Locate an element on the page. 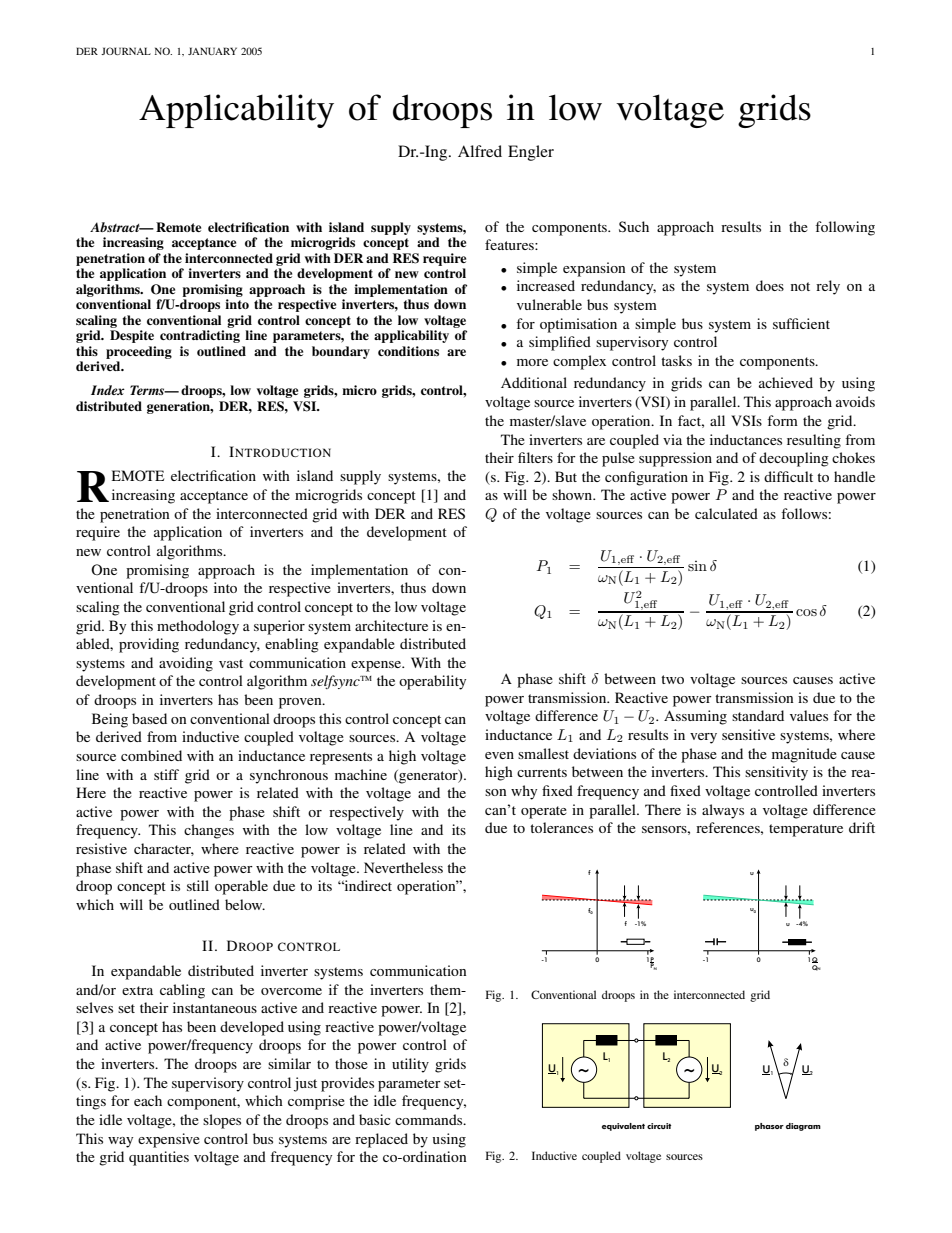  contradicting is located at coordinates (200, 336).
